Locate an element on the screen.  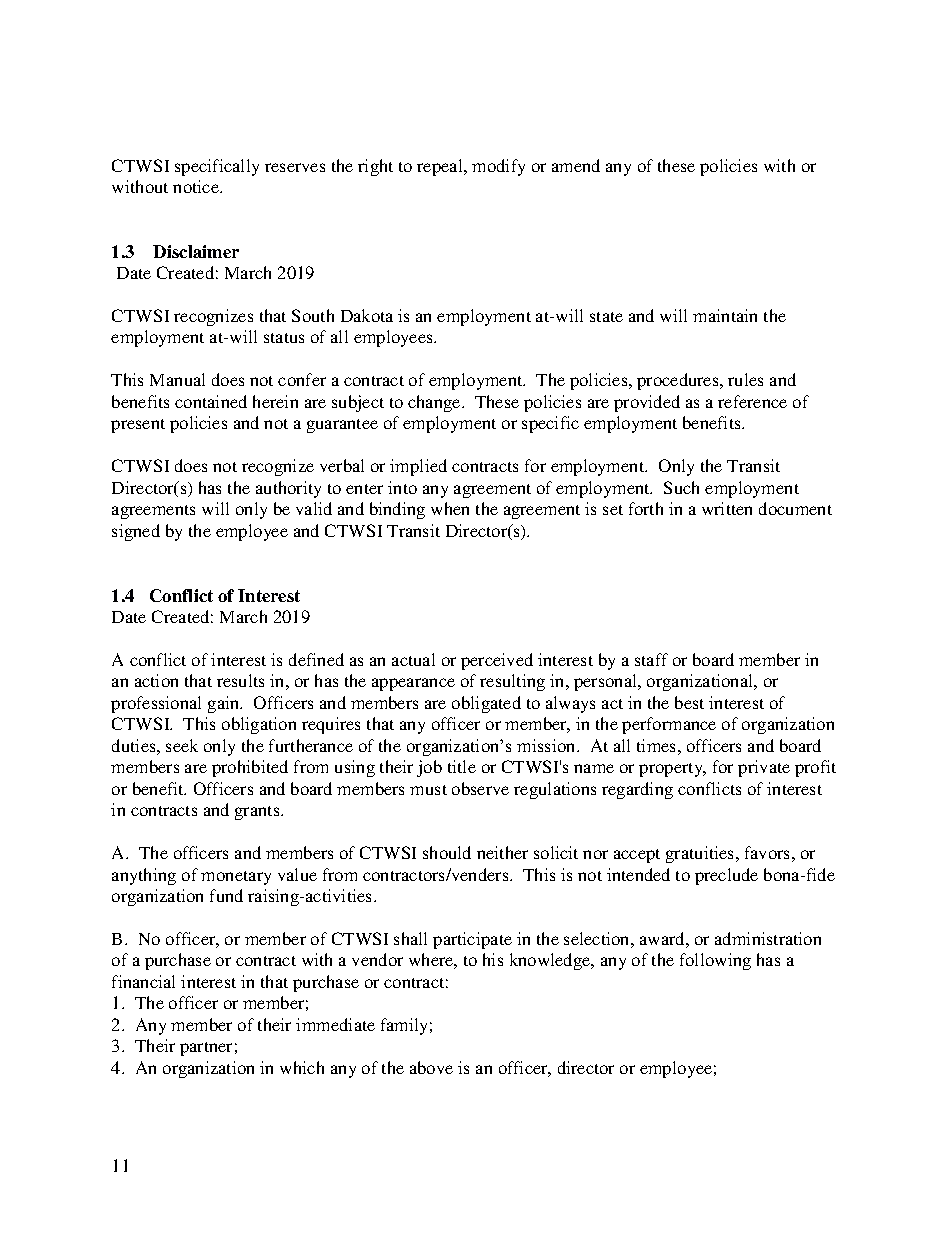
modify is located at coordinates (498, 167).
